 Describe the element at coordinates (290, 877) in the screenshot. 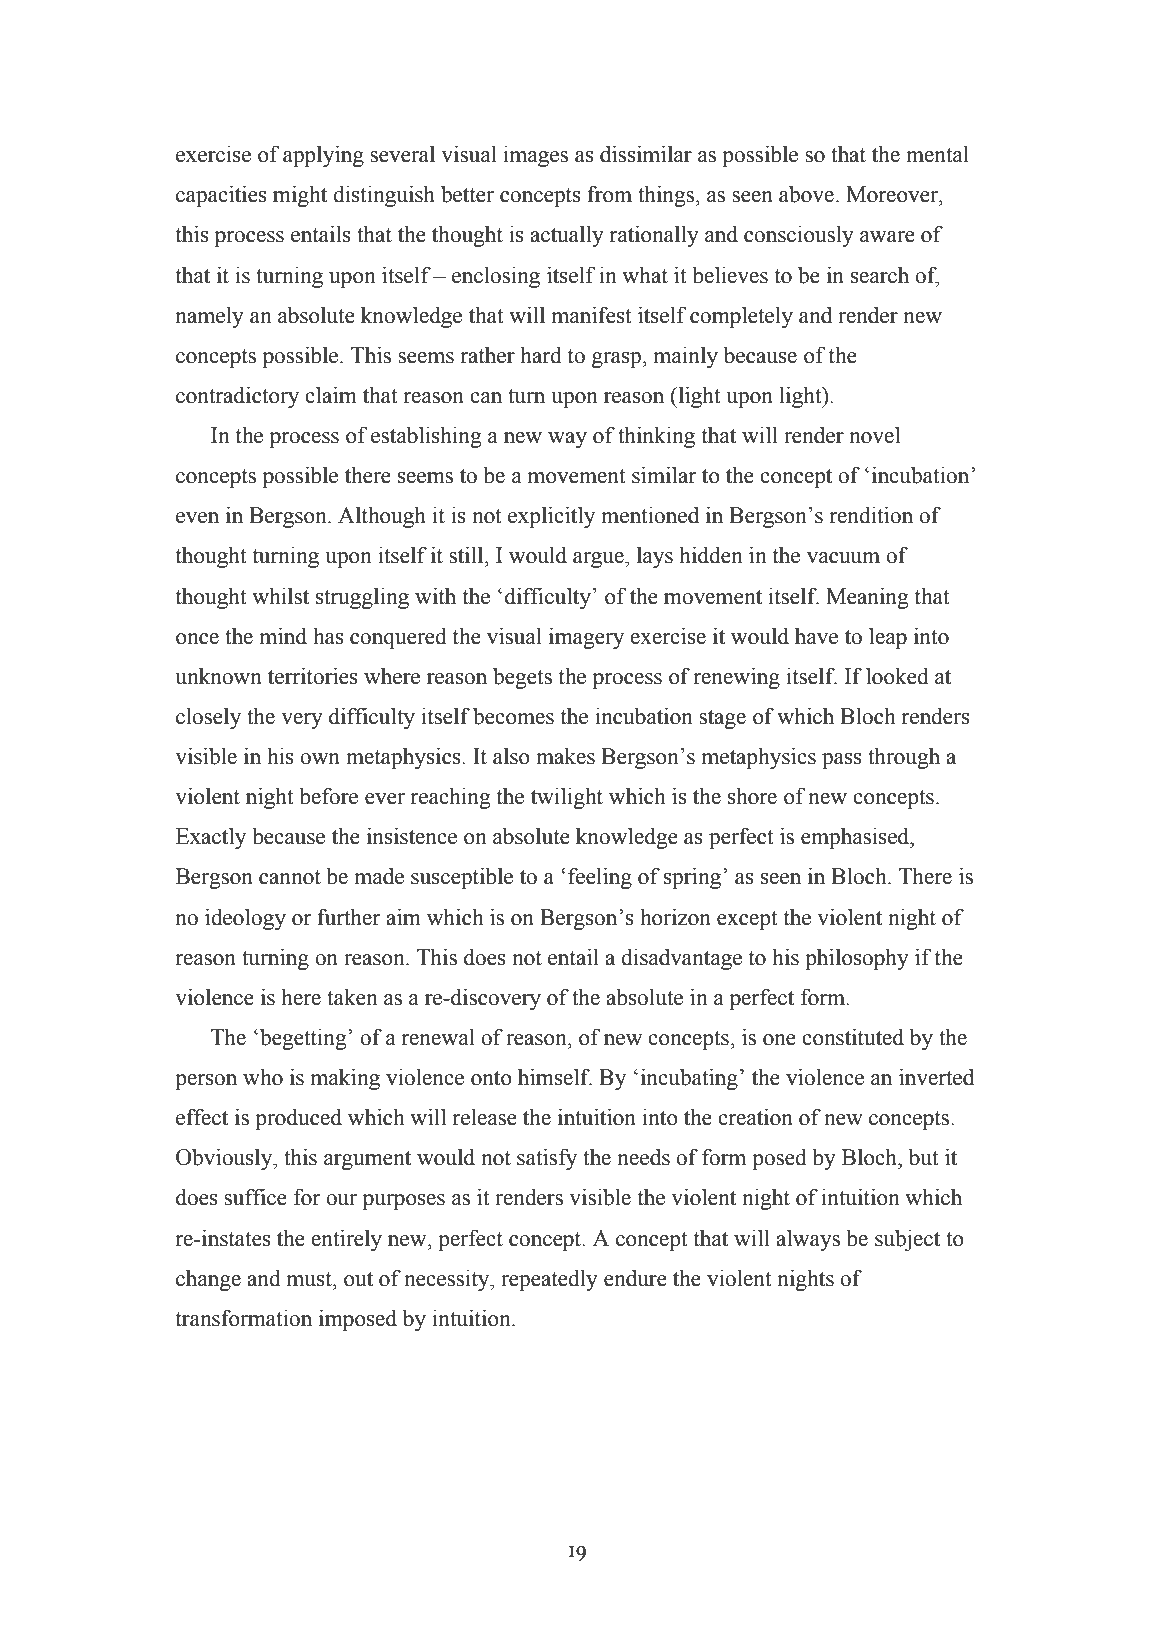

I see `cannot` at that location.
